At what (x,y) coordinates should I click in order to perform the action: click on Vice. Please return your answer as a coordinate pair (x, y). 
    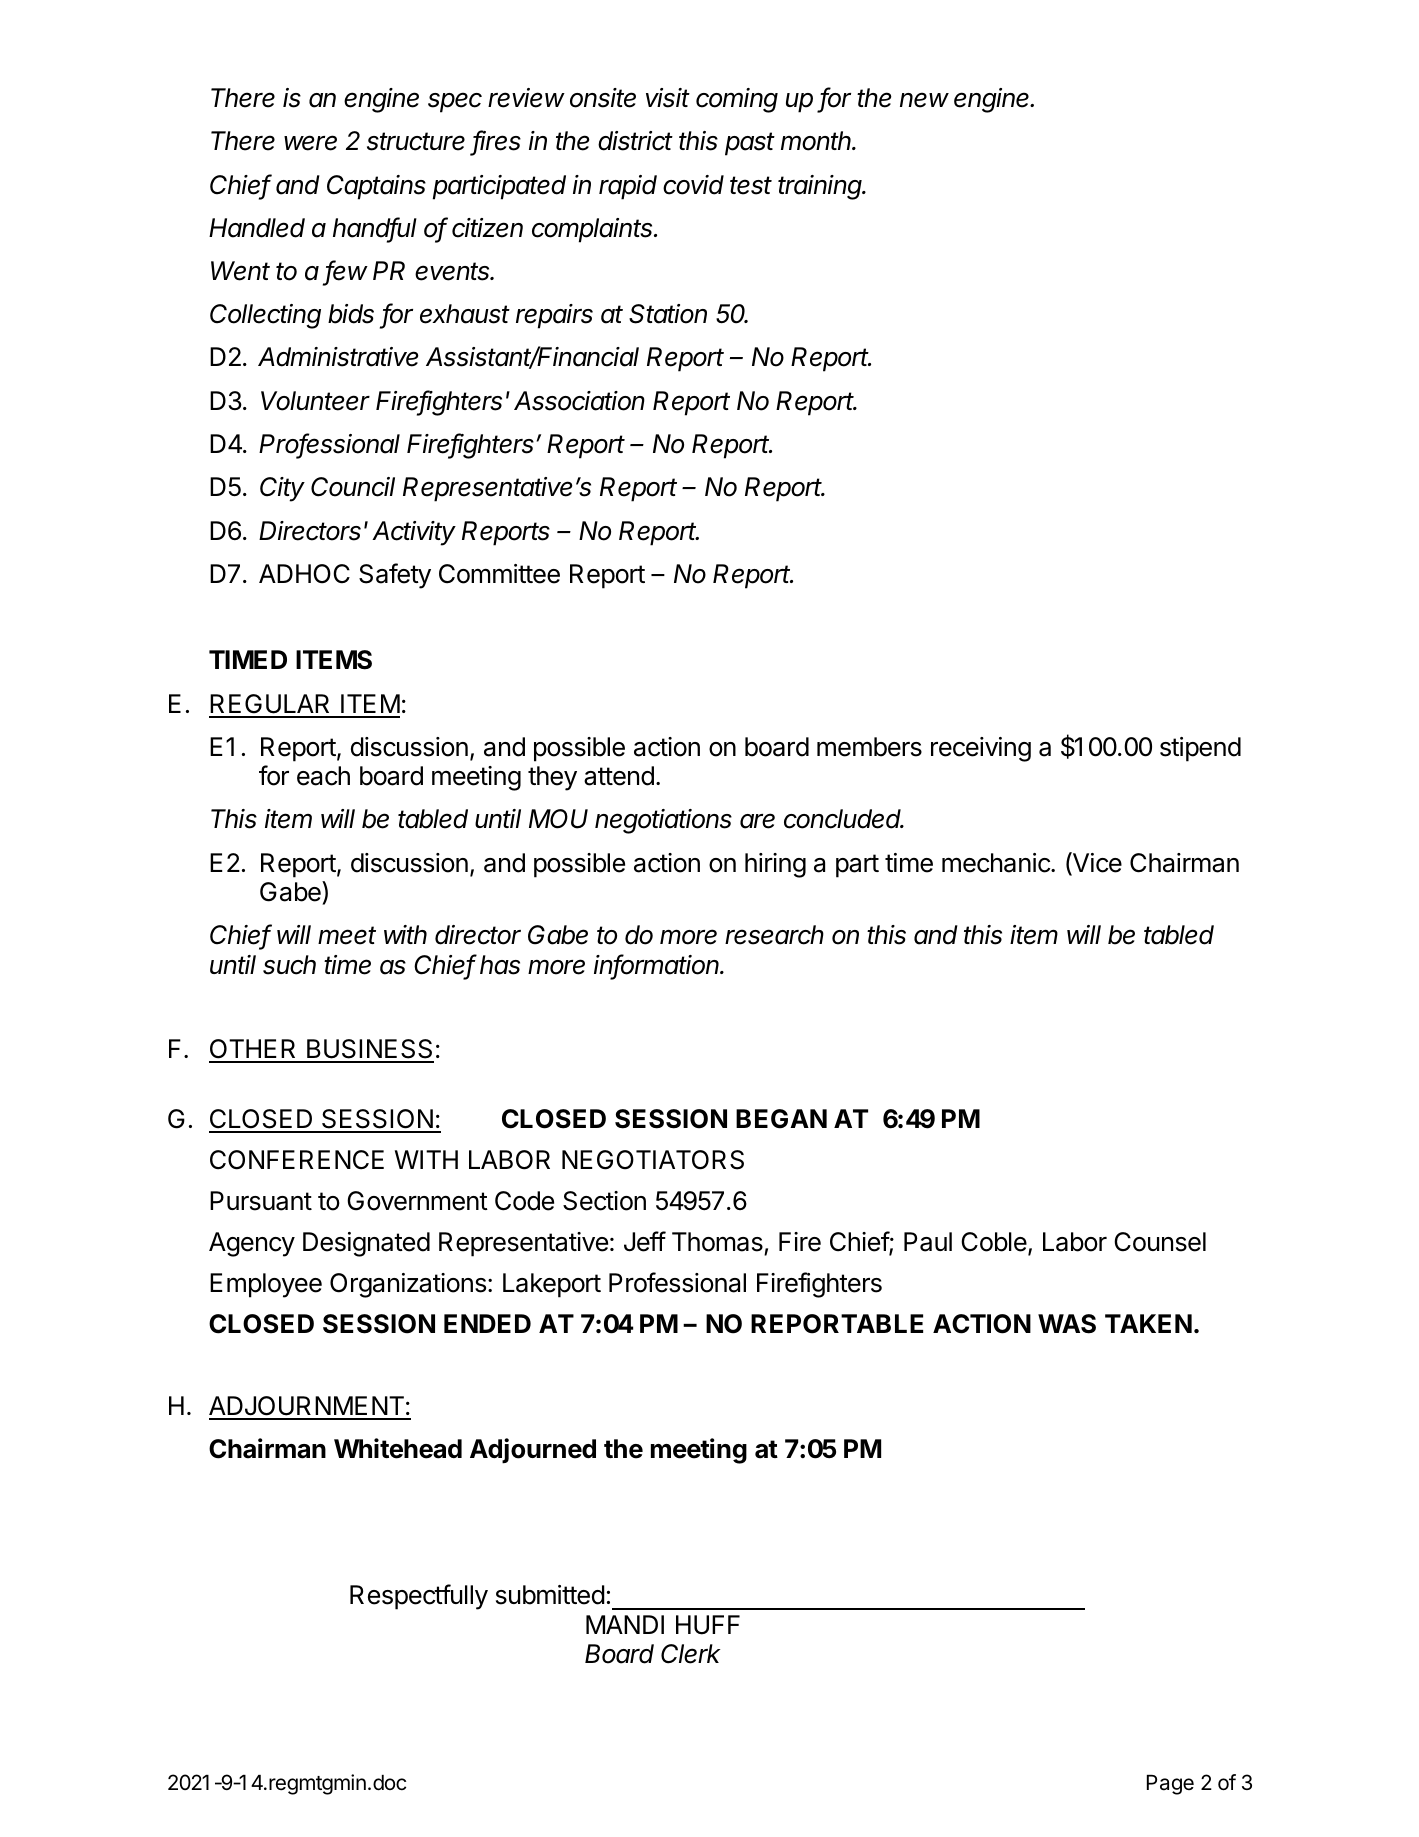
    Looking at the image, I should click on (1096, 863).
